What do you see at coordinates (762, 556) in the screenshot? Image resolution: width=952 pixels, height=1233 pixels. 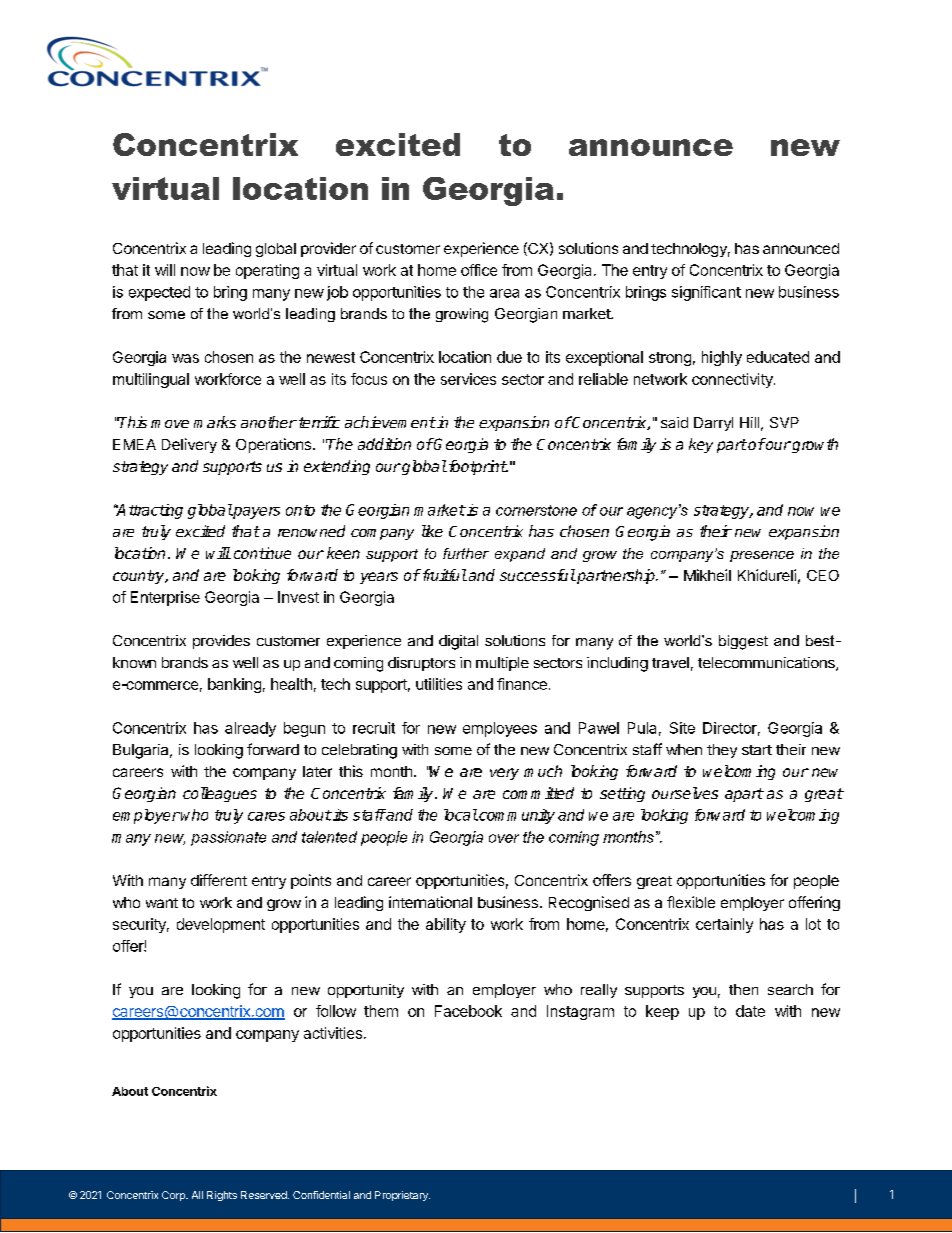 I see `presence` at bounding box center [762, 556].
